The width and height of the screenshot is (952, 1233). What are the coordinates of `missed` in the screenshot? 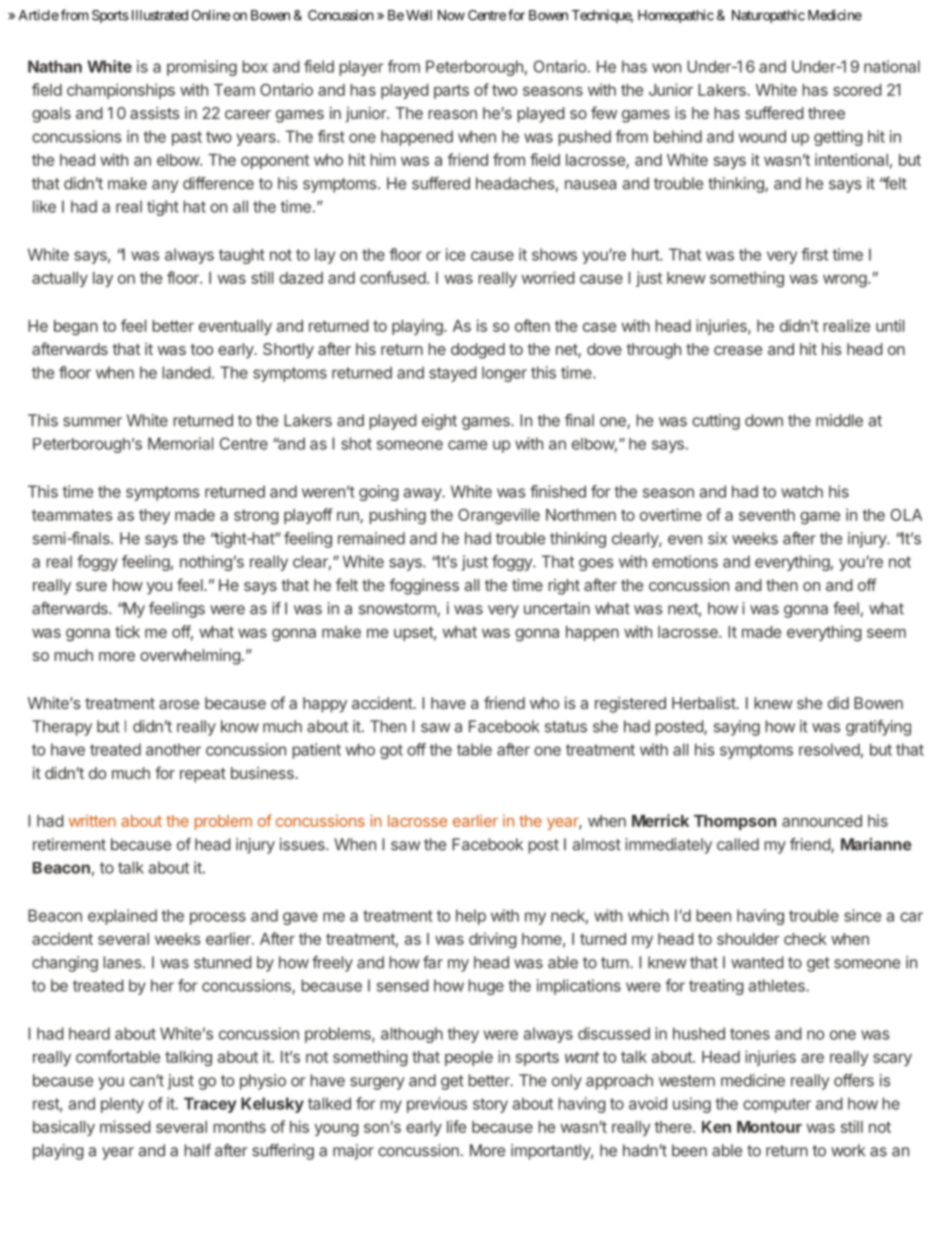 It's located at (125, 1126).
